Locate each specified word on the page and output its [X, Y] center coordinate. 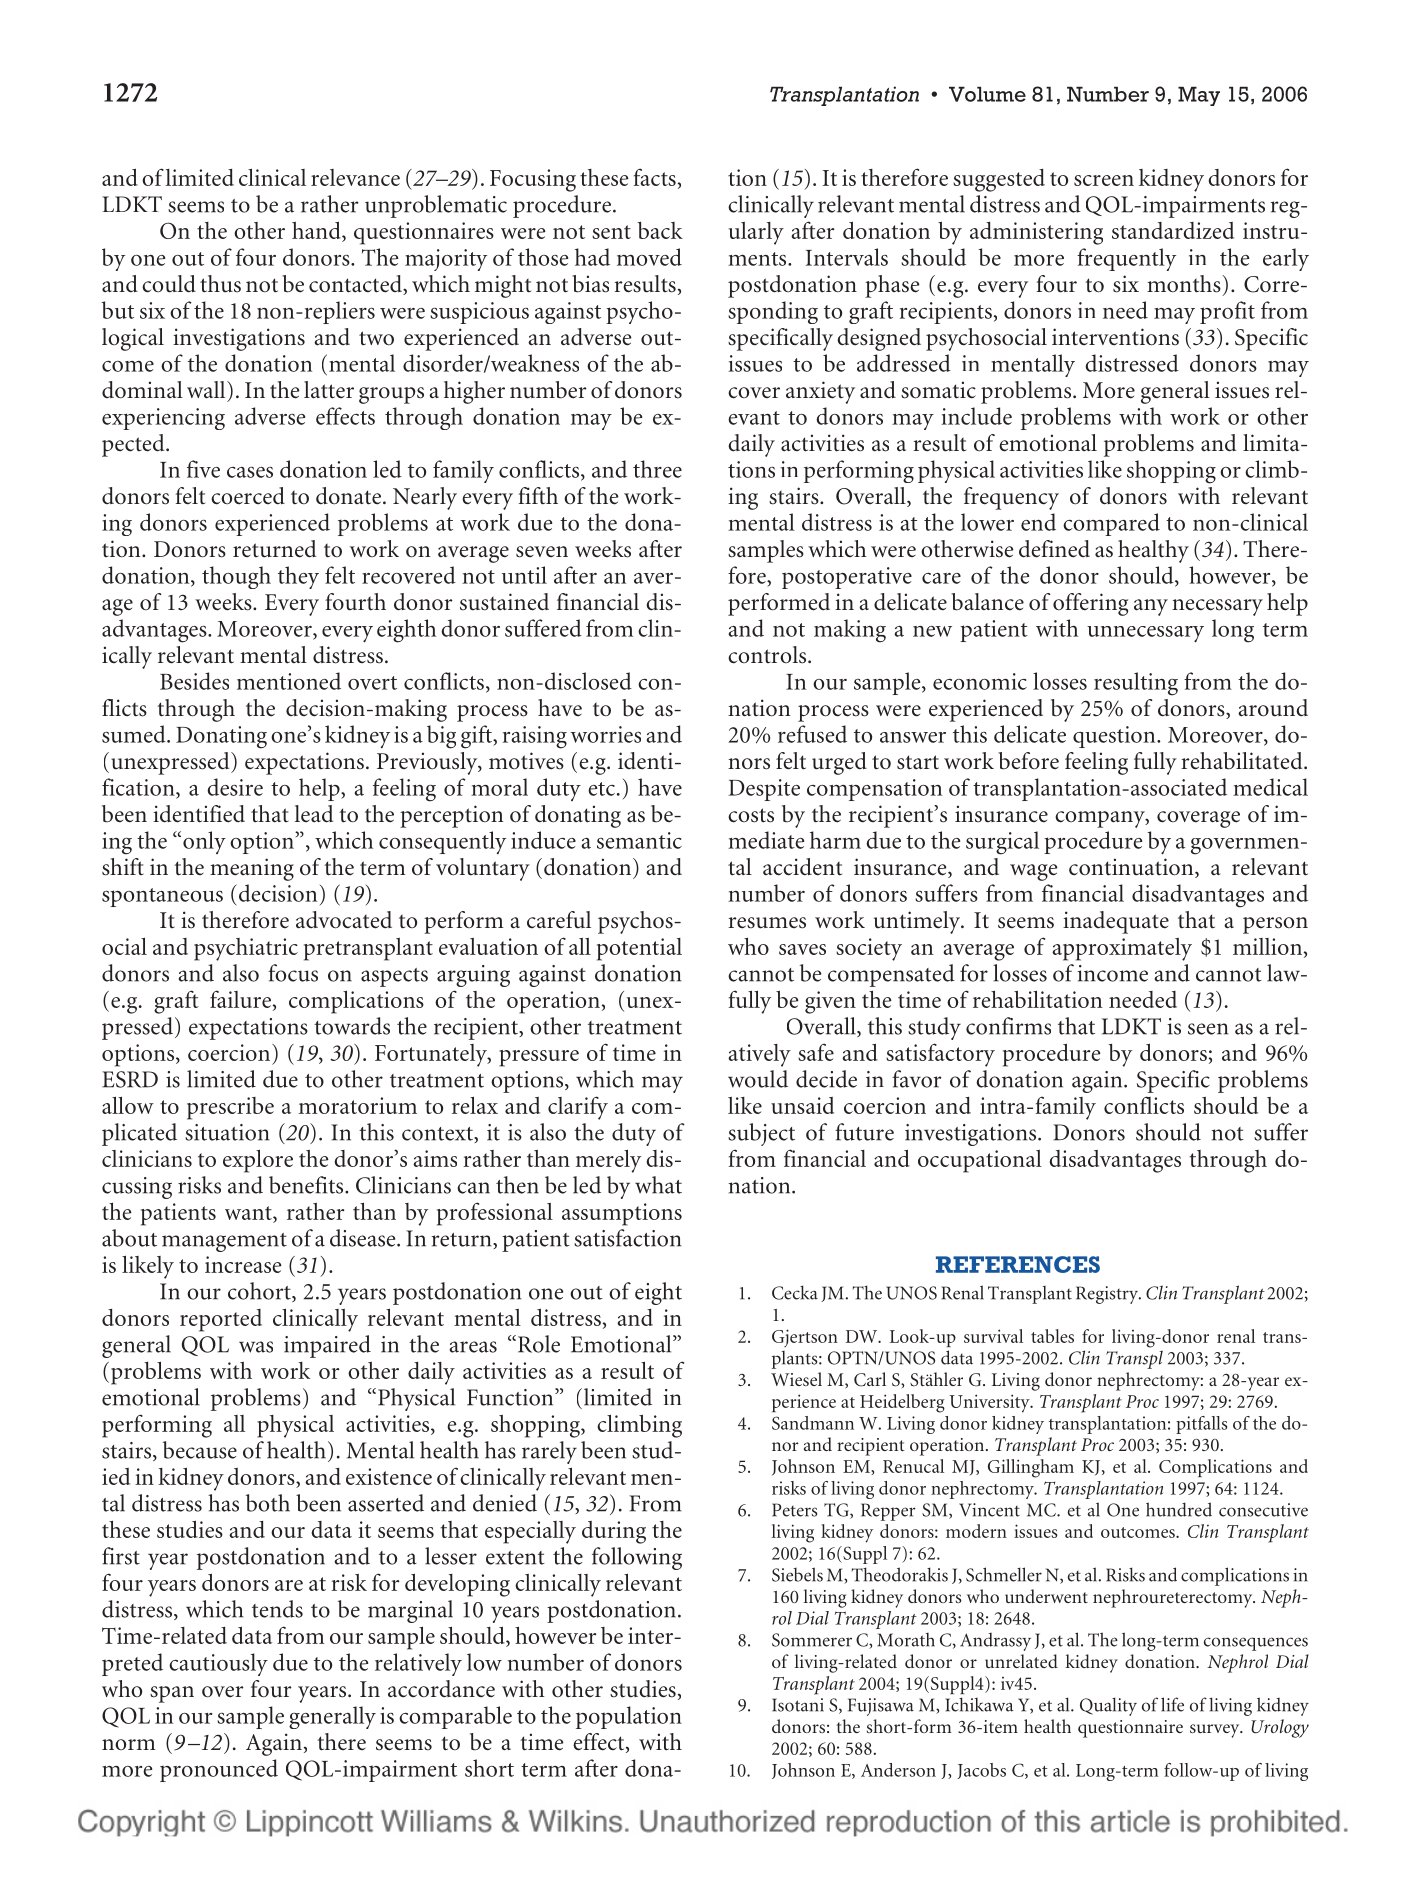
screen [1104, 180]
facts [655, 177]
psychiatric [246, 949]
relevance [355, 177]
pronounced [219, 1770]
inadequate [1116, 922]
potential [639, 949]
